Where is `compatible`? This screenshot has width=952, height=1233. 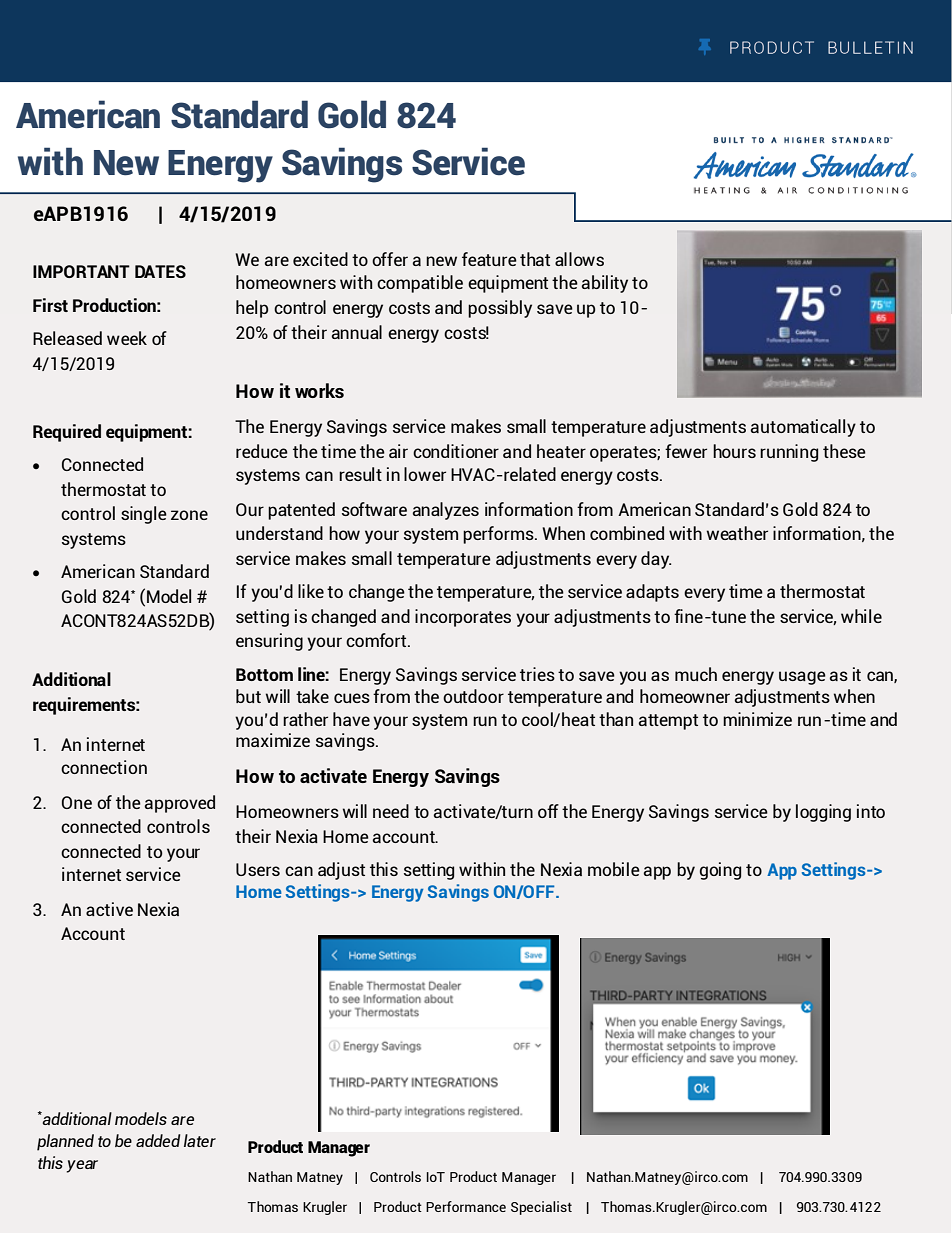
compatible is located at coordinates (420, 284).
